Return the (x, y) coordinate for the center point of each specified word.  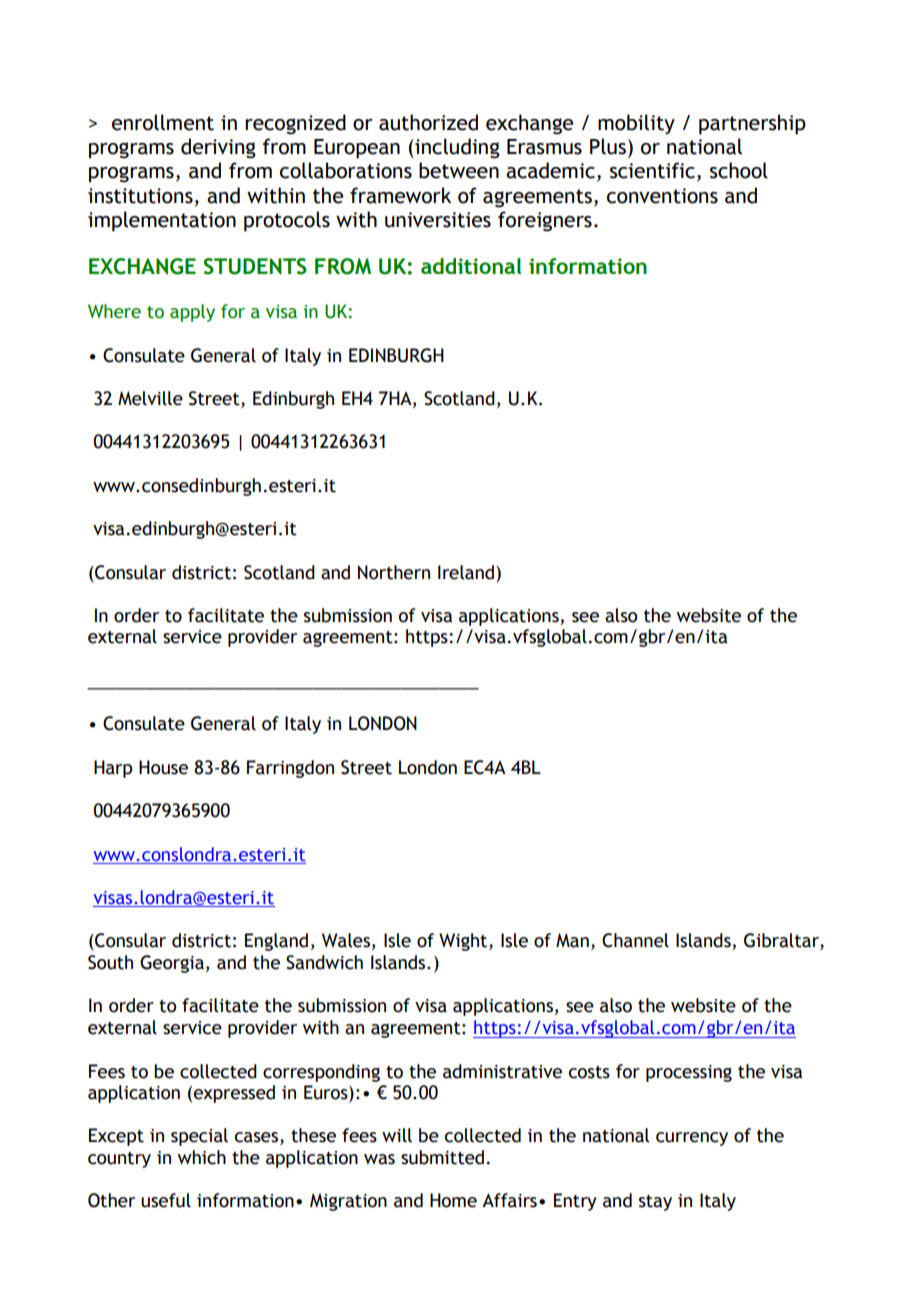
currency (692, 1139)
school (739, 170)
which (202, 1157)
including (456, 148)
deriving (218, 148)
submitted (442, 1157)
